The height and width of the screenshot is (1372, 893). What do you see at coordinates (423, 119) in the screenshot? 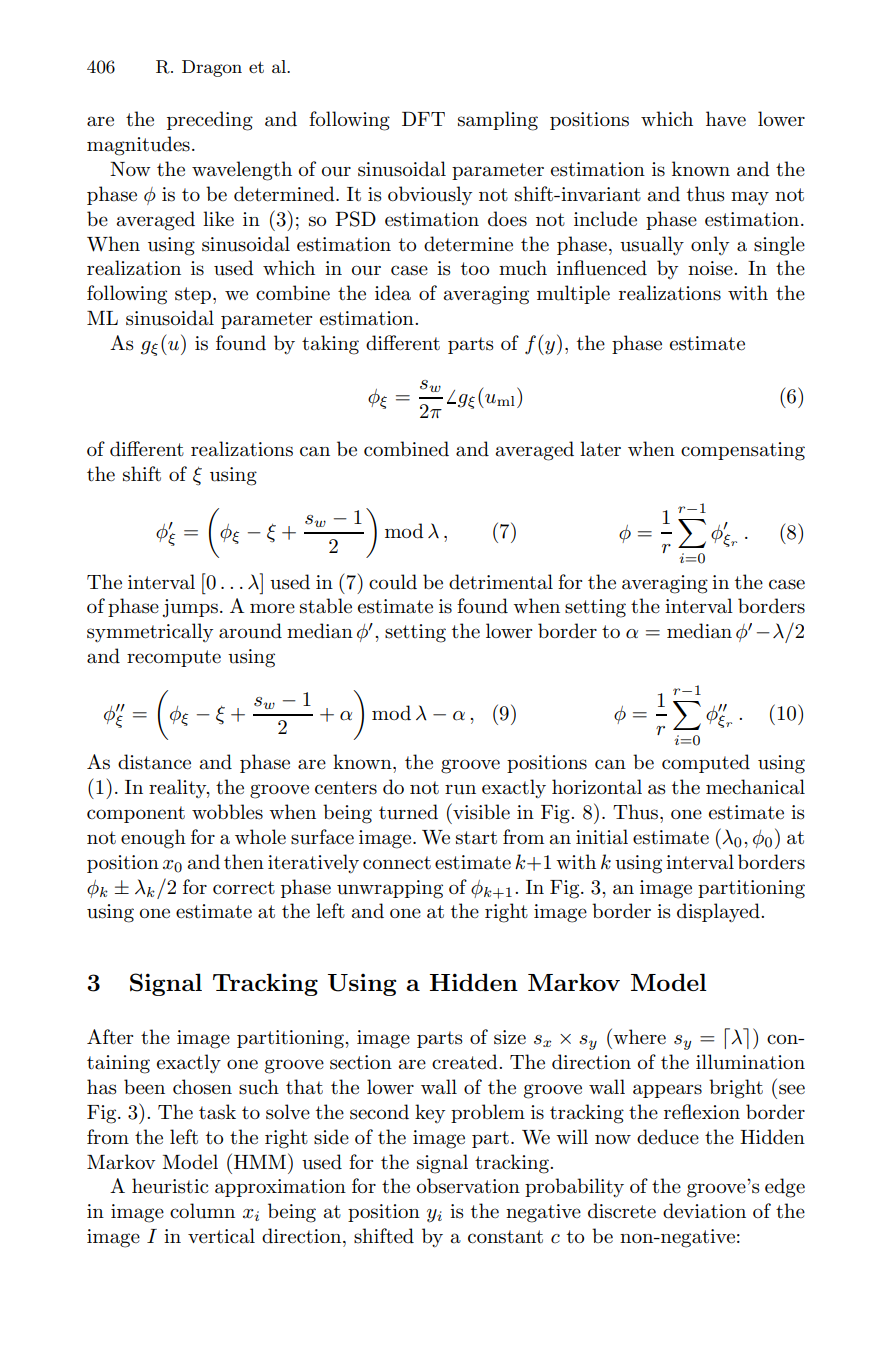
I see `DFT` at bounding box center [423, 119].
